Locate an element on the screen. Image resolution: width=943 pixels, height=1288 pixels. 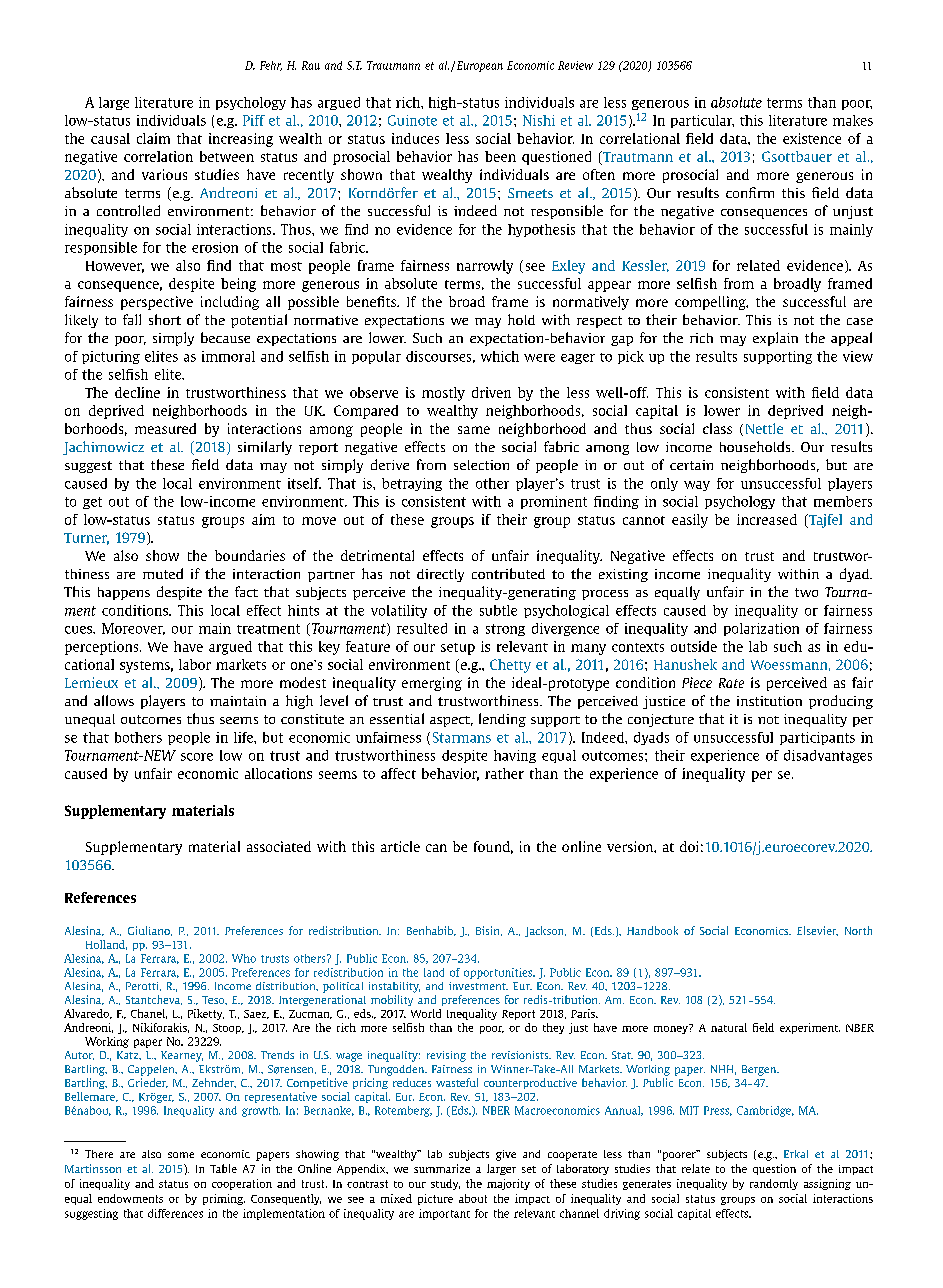
score is located at coordinates (197, 757).
